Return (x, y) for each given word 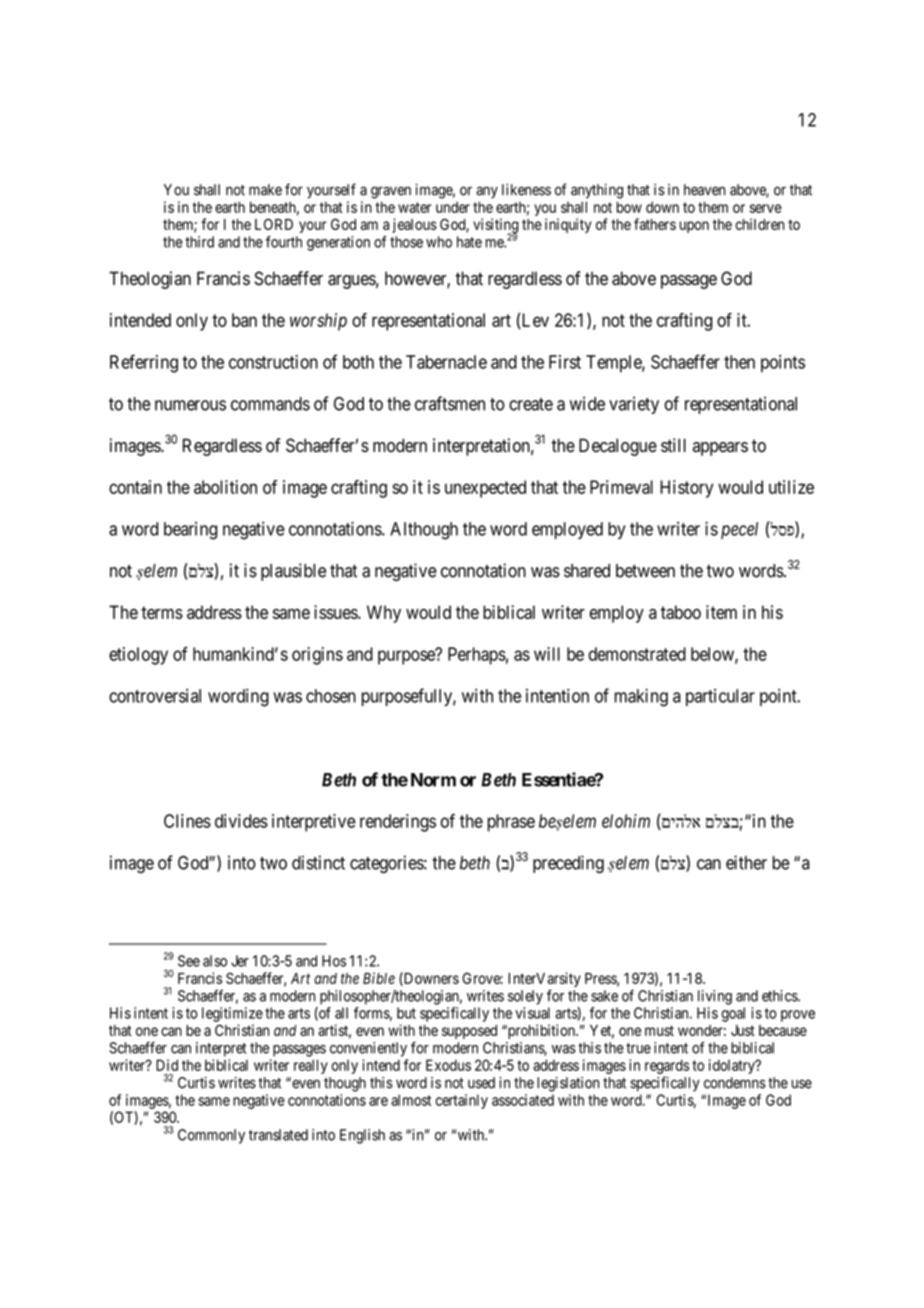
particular (720, 697)
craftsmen (450, 403)
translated (278, 1135)
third (199, 242)
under (453, 207)
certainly (461, 1101)
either (746, 862)
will (547, 654)
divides (241, 821)
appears (720, 449)
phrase (511, 823)
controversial (155, 696)
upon (694, 227)
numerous (190, 405)
